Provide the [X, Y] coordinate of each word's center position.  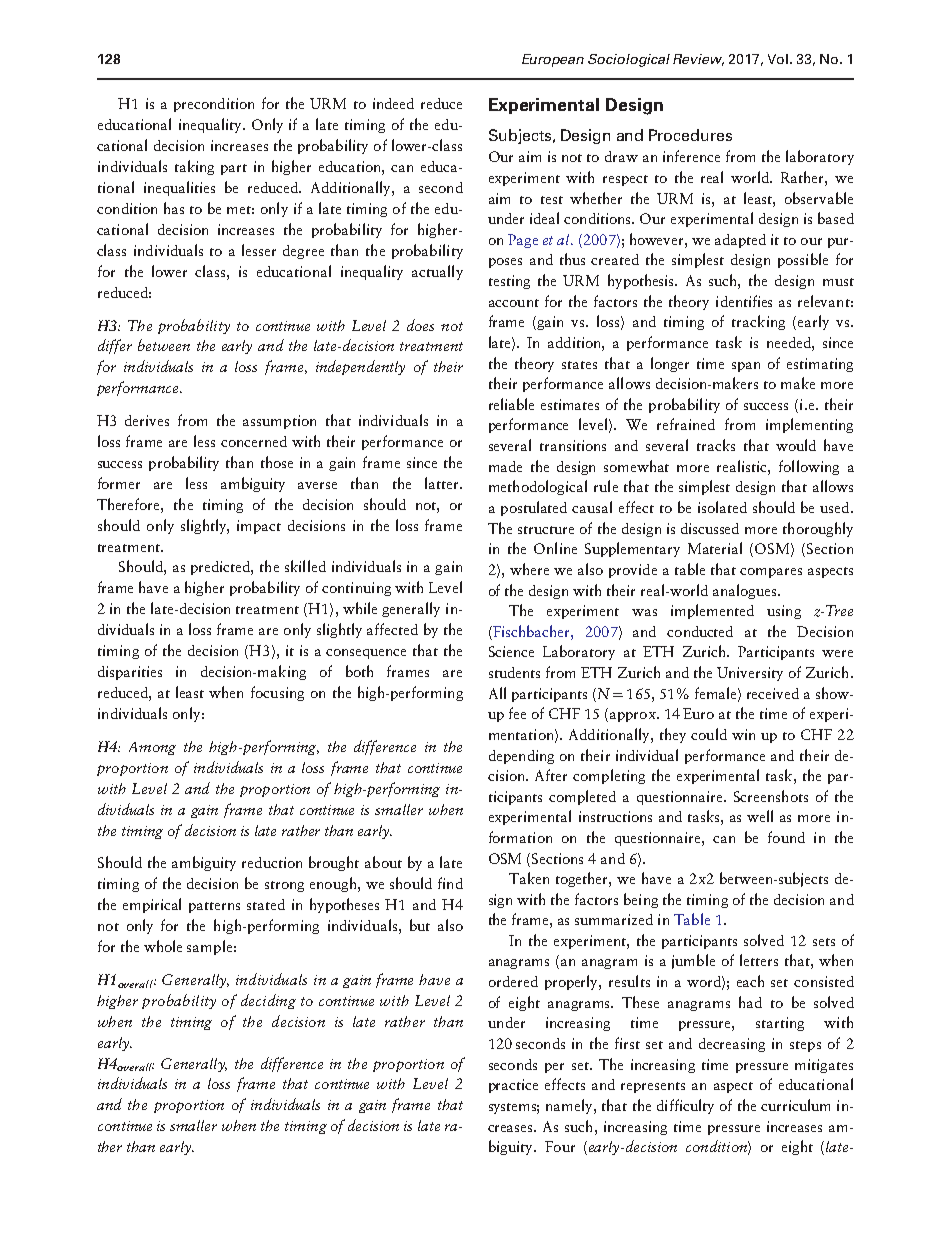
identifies [744, 301]
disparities [130, 673]
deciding [268, 1001]
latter [443, 483]
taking [194, 167]
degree [303, 252]
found [786, 837]
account [514, 303]
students [514, 672]
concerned [254, 441]
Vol [778, 59]
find [450, 883]
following [809, 467]
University [750, 674]
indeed [393, 103]
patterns [214, 907]
